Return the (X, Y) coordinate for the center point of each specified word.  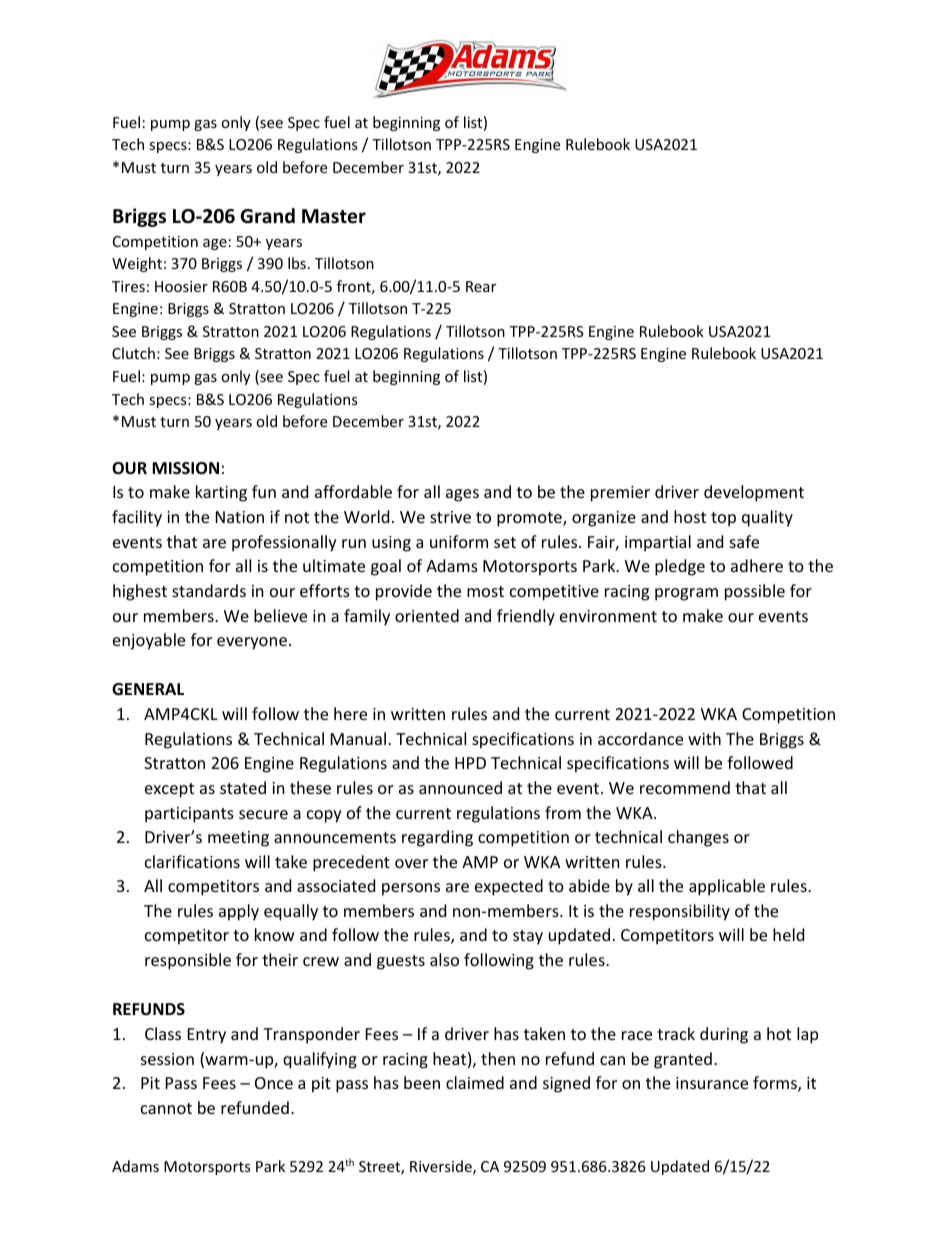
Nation (240, 517)
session (167, 1059)
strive (450, 517)
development (754, 493)
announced (460, 787)
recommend (685, 787)
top (723, 519)
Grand (267, 216)
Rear (481, 286)
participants (189, 815)
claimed (475, 1082)
